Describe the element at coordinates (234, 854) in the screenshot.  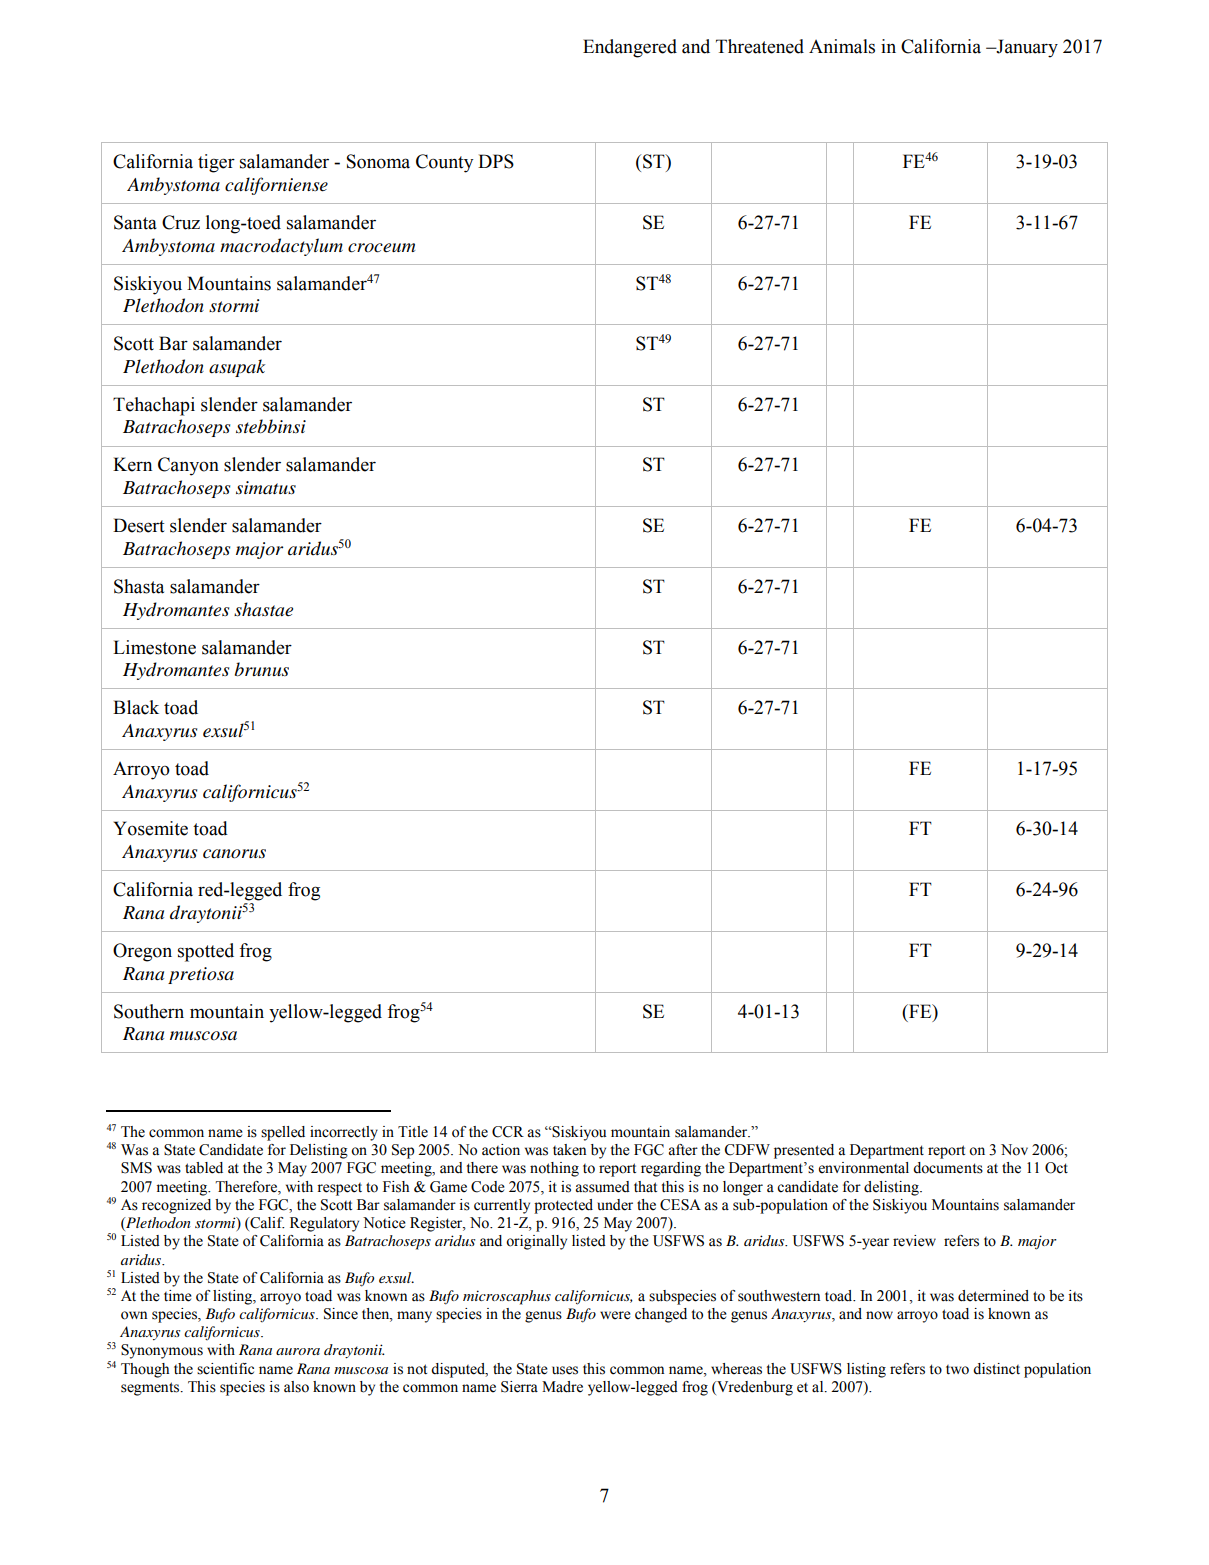
I see `canorus` at that location.
